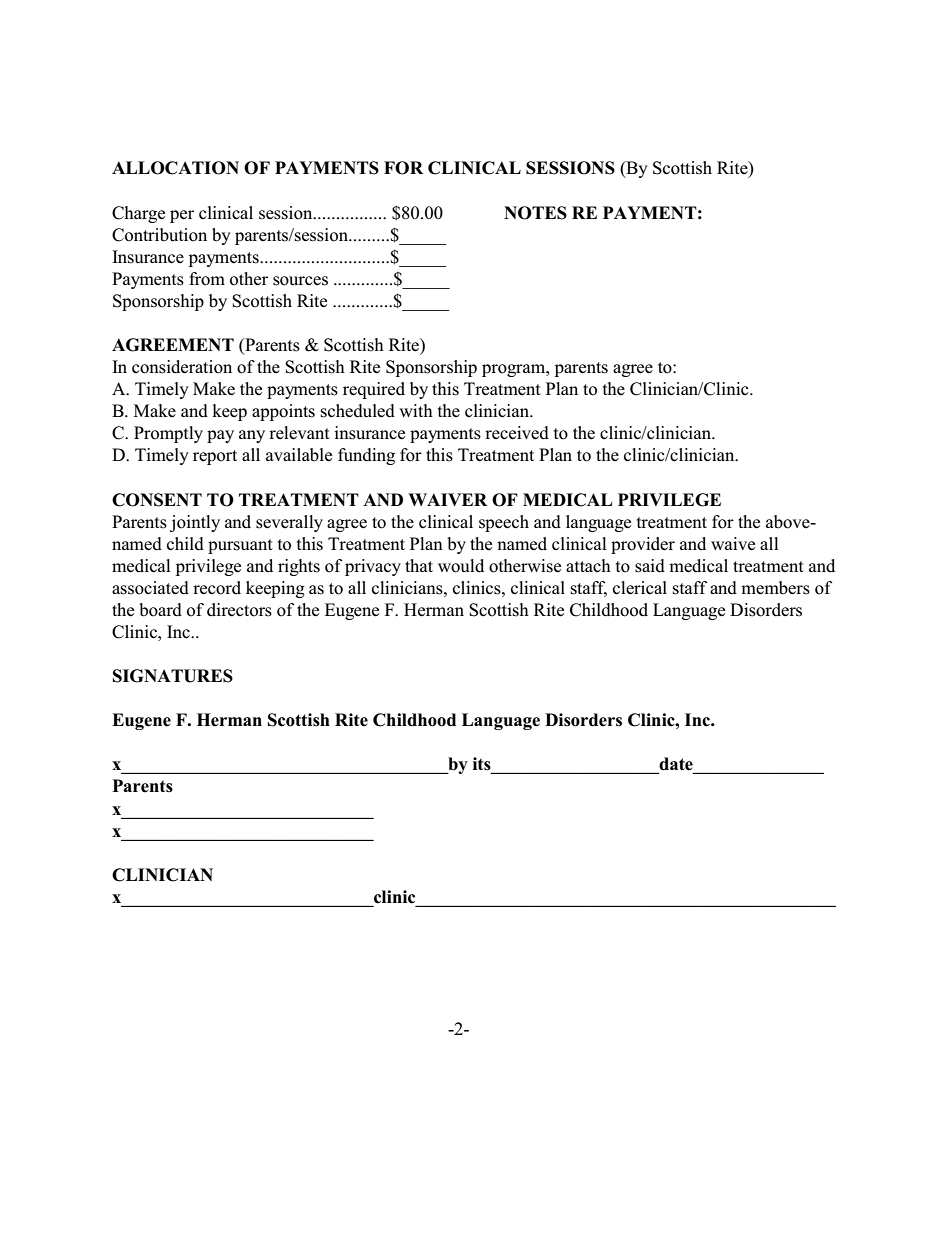 The width and height of the screenshot is (952, 1233). Describe the element at coordinates (207, 279) in the screenshot. I see `from` at that location.
